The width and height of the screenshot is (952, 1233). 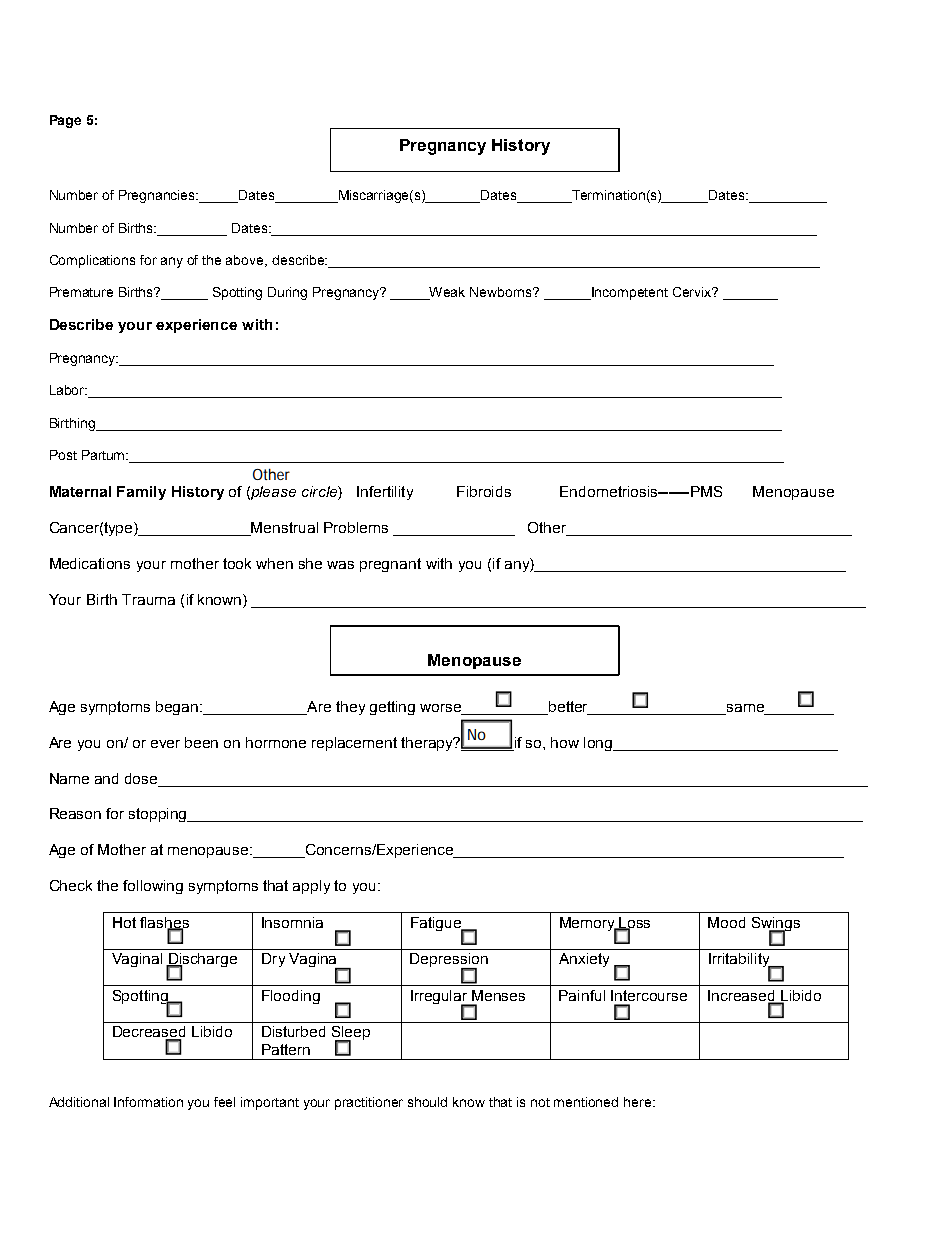 What do you see at coordinates (165, 744) in the screenshot?
I see `ever` at bounding box center [165, 744].
